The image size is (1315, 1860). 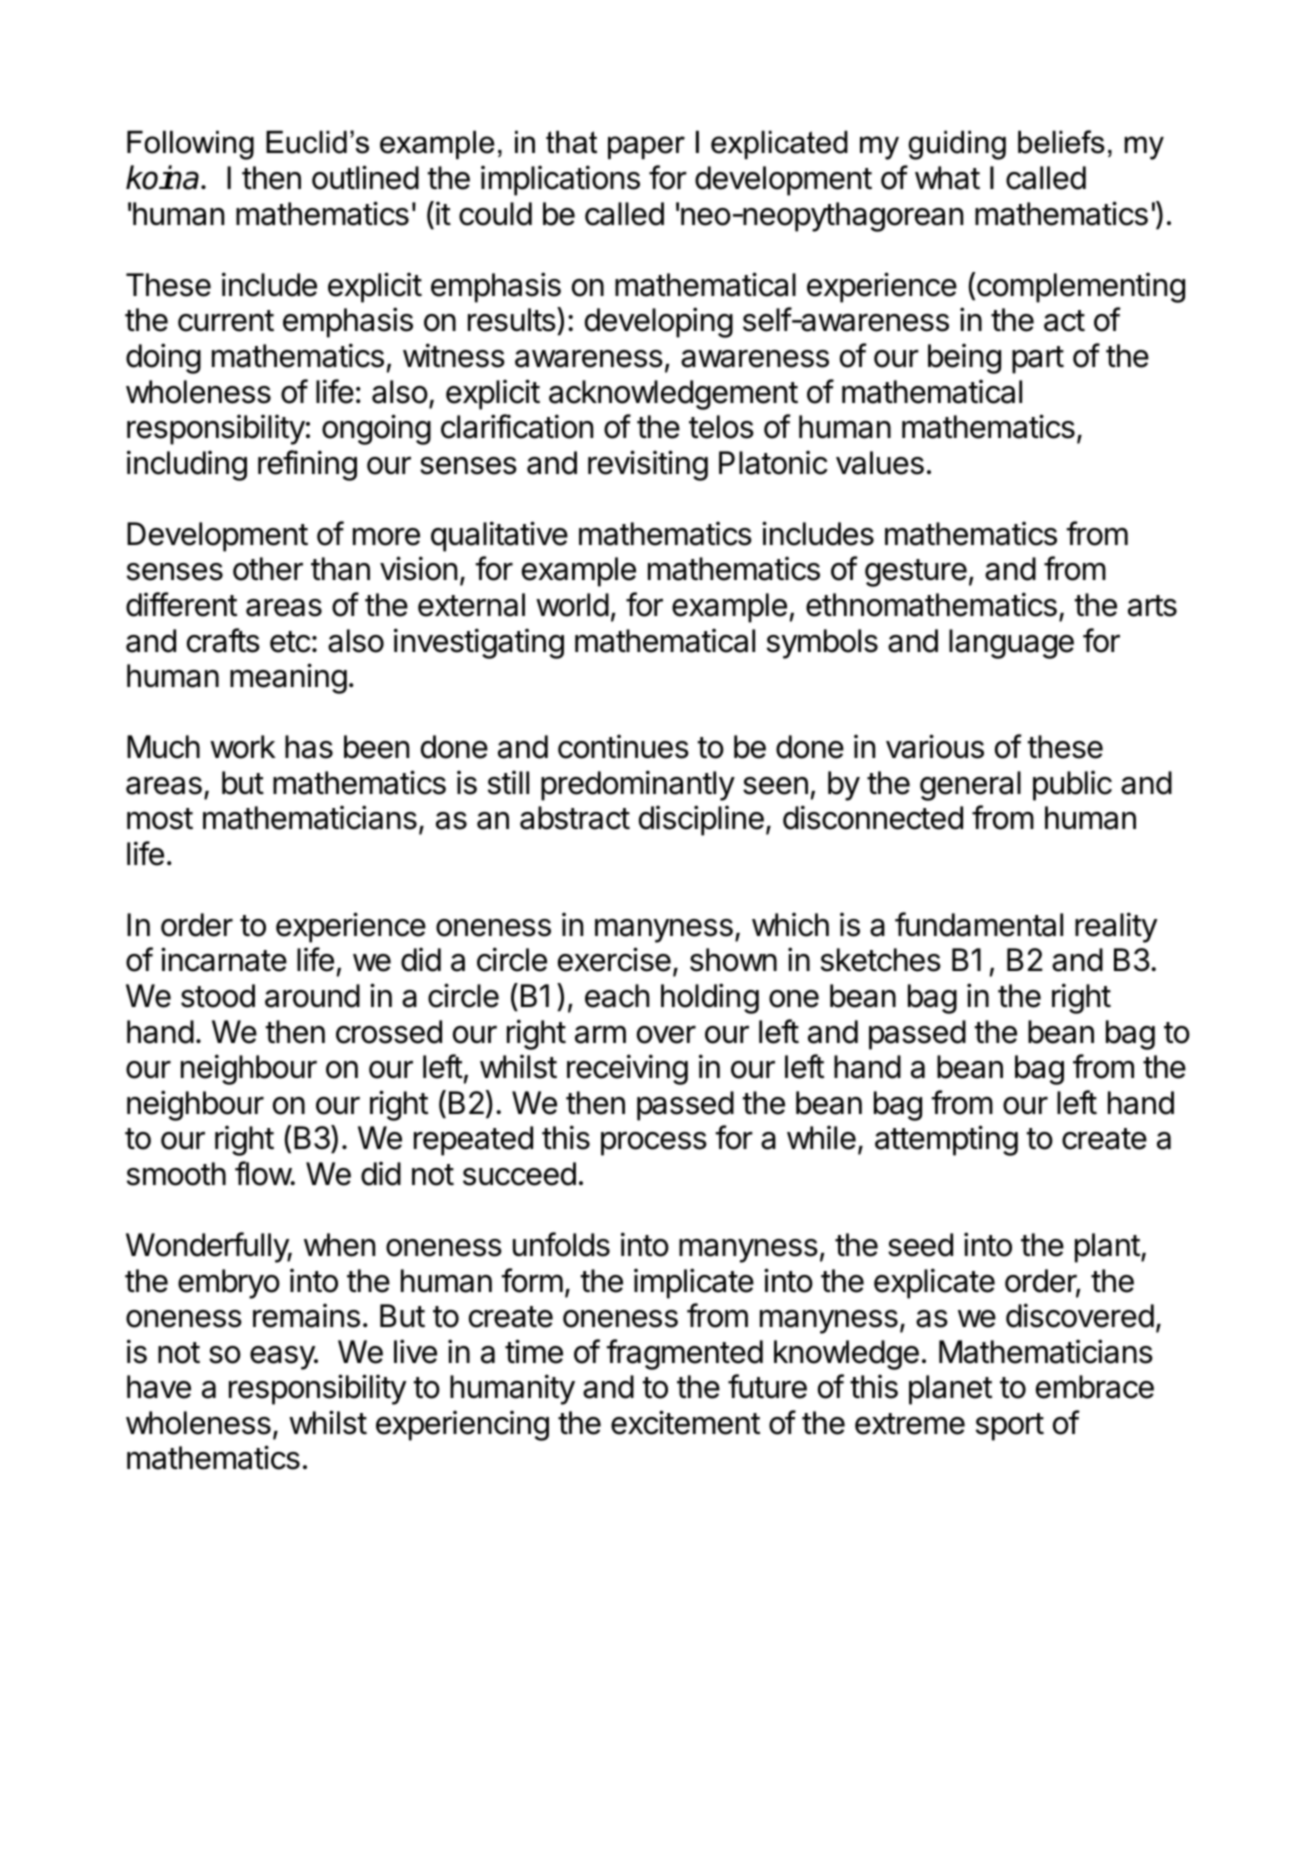 What do you see at coordinates (638, 785) in the page?
I see `predominantly` at bounding box center [638, 785].
